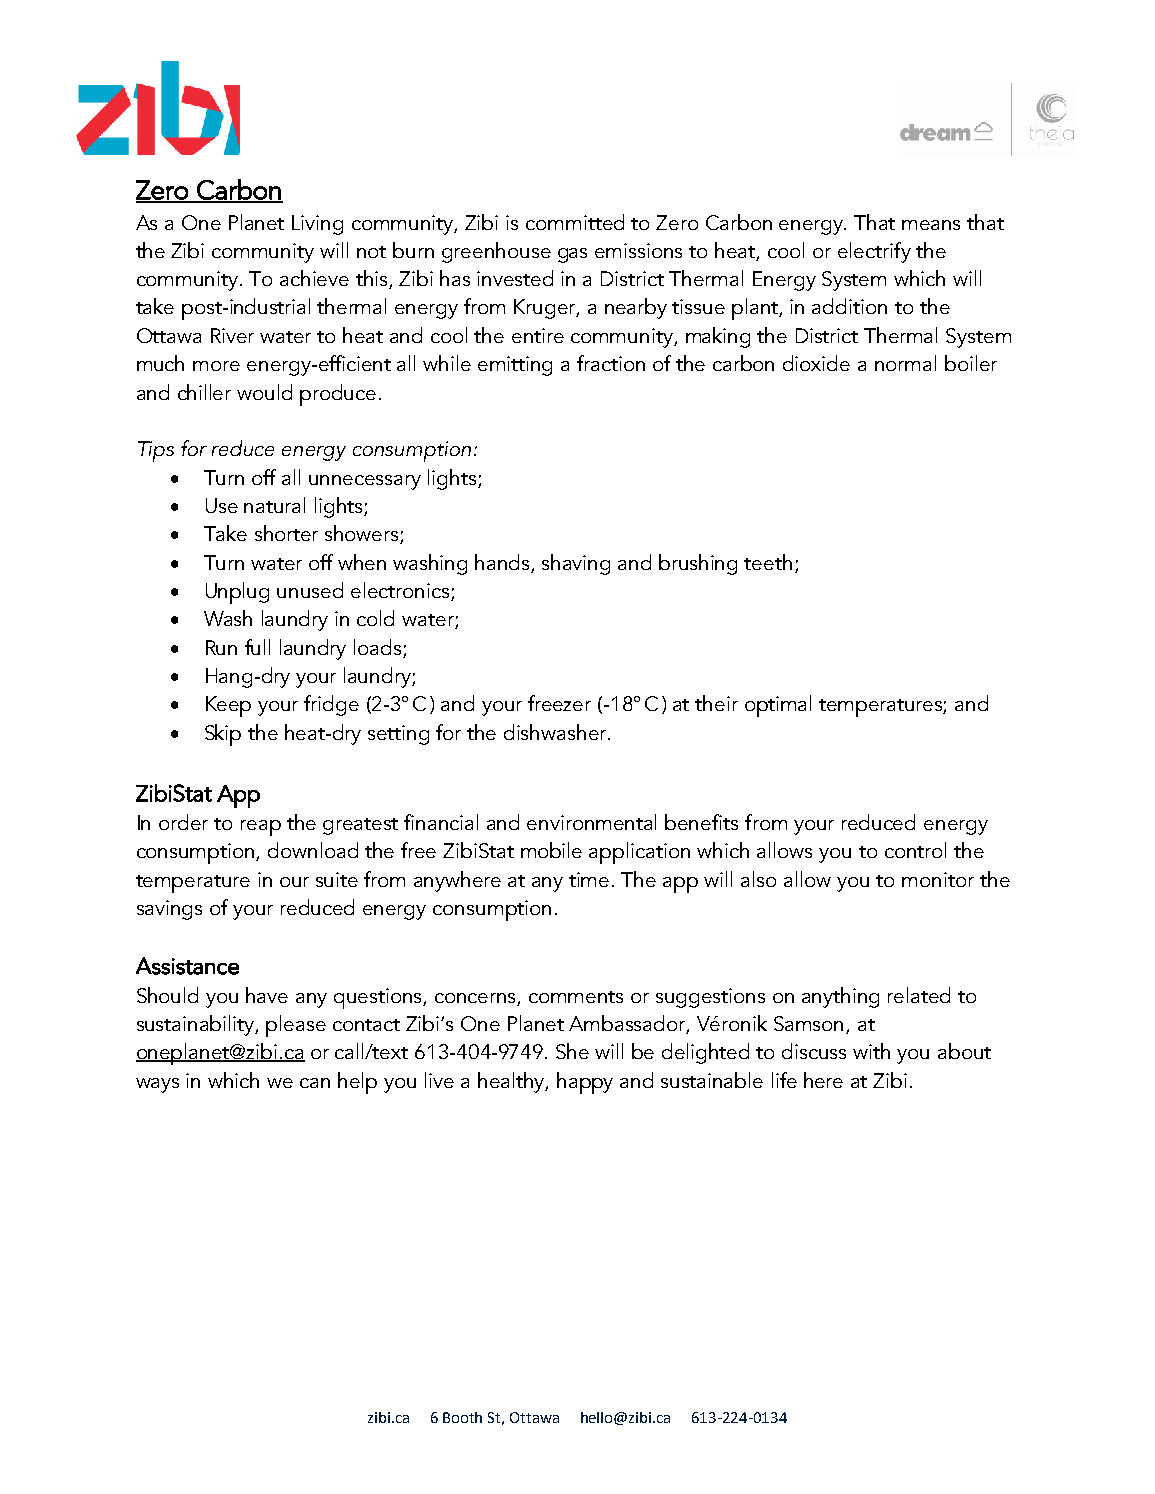 This screenshot has width=1155, height=1494. Describe the element at coordinates (840, 997) in the screenshot. I see `anything` at that location.
